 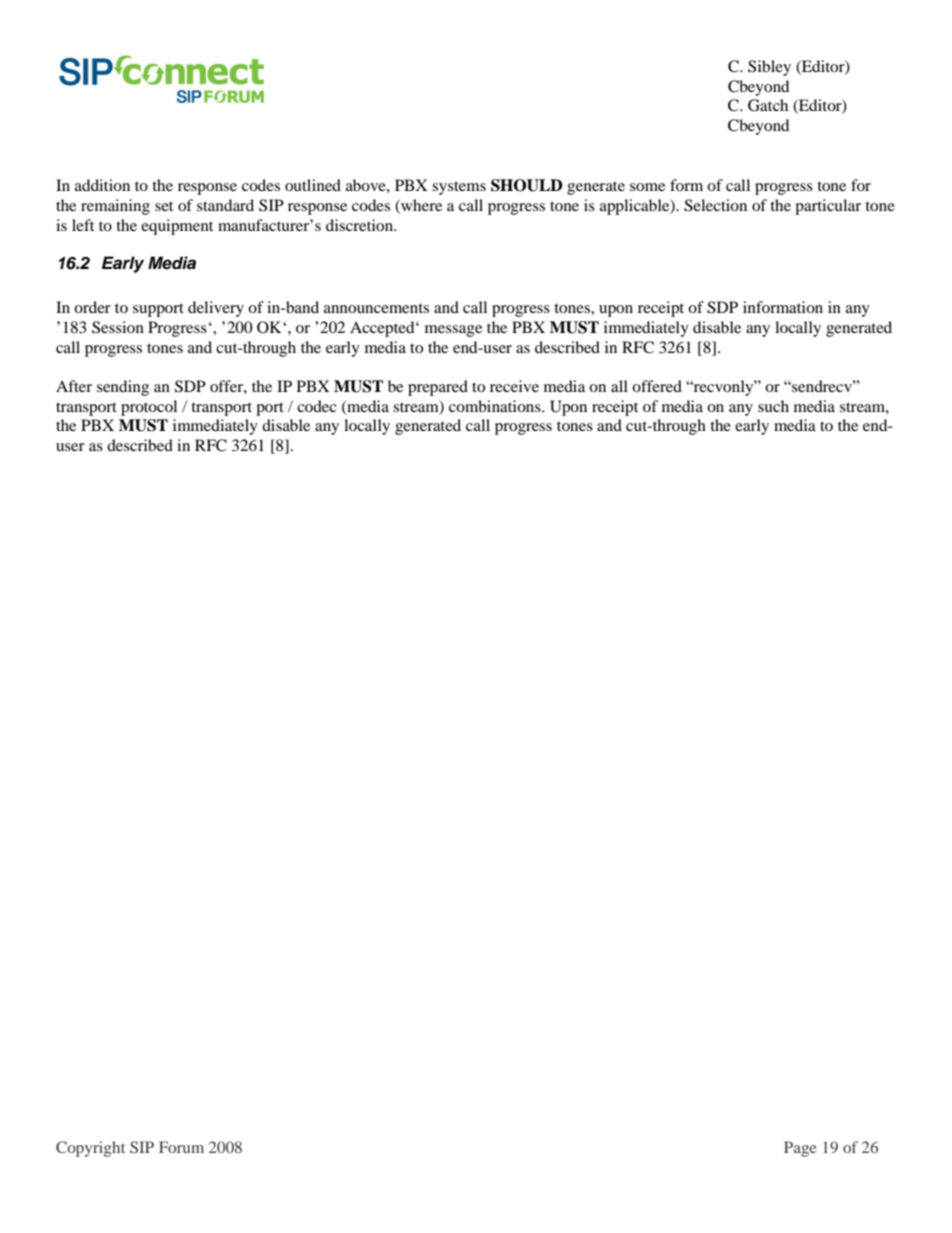 I want to click on such, so click(x=773, y=406).
